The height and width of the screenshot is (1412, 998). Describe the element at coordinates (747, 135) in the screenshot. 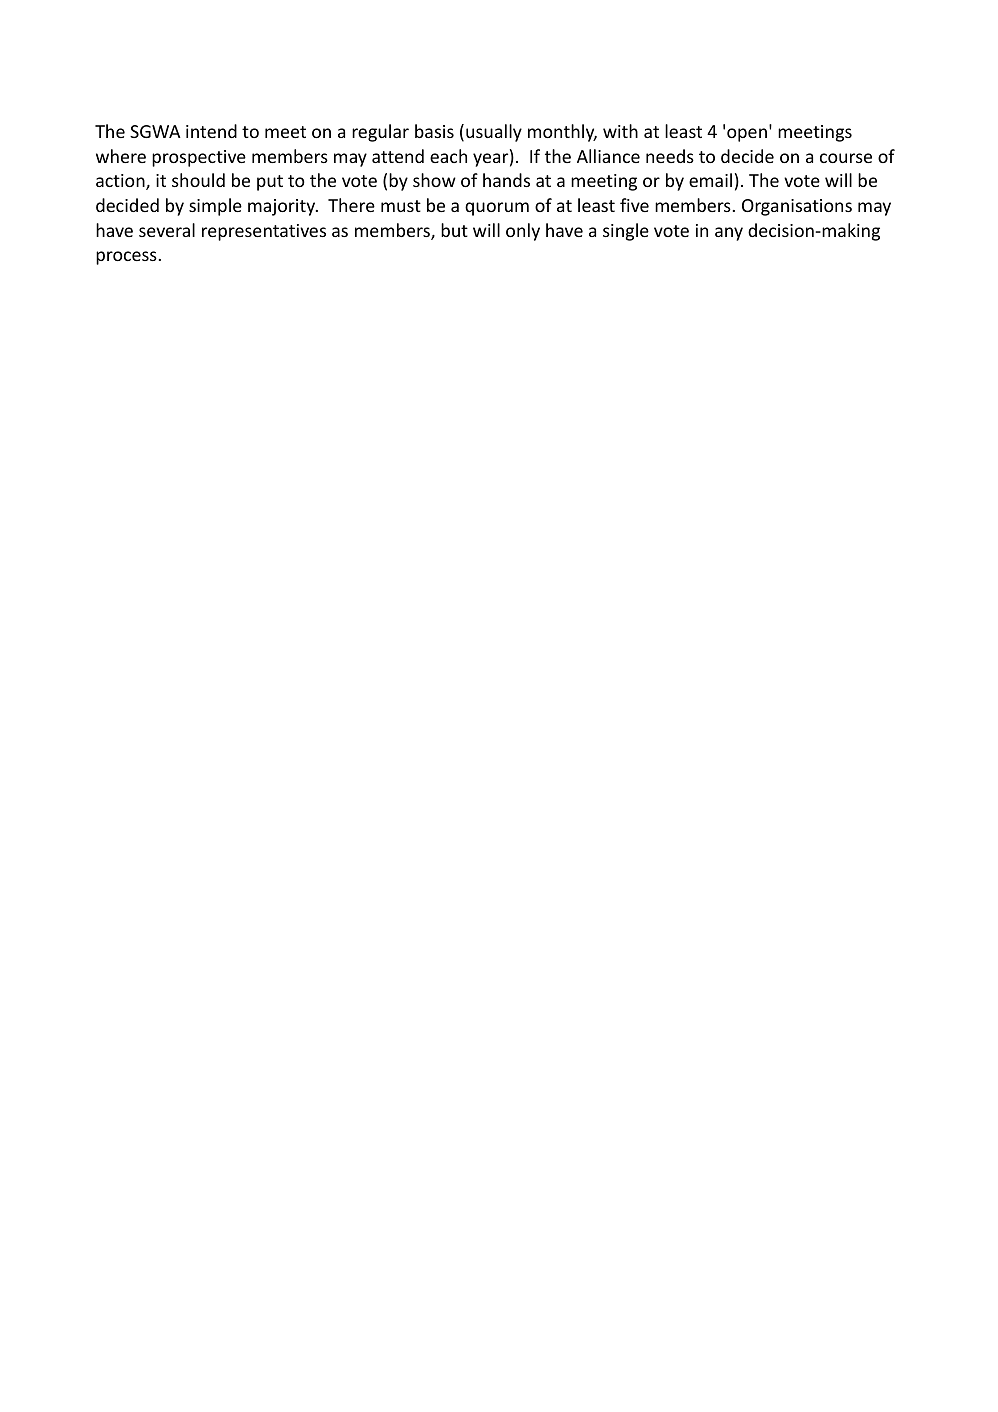

I see `open` at that location.
